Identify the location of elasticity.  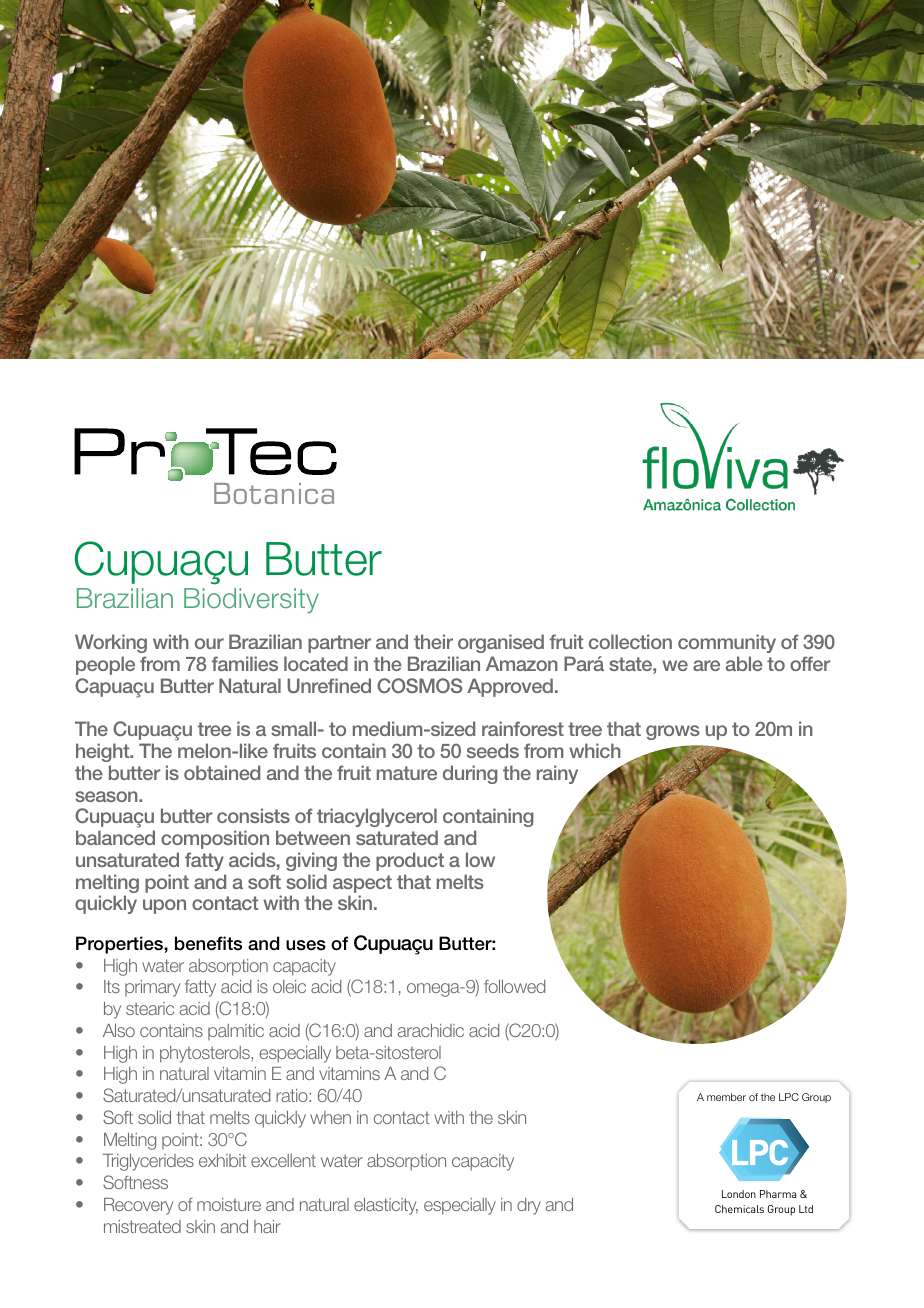
(386, 1206).
